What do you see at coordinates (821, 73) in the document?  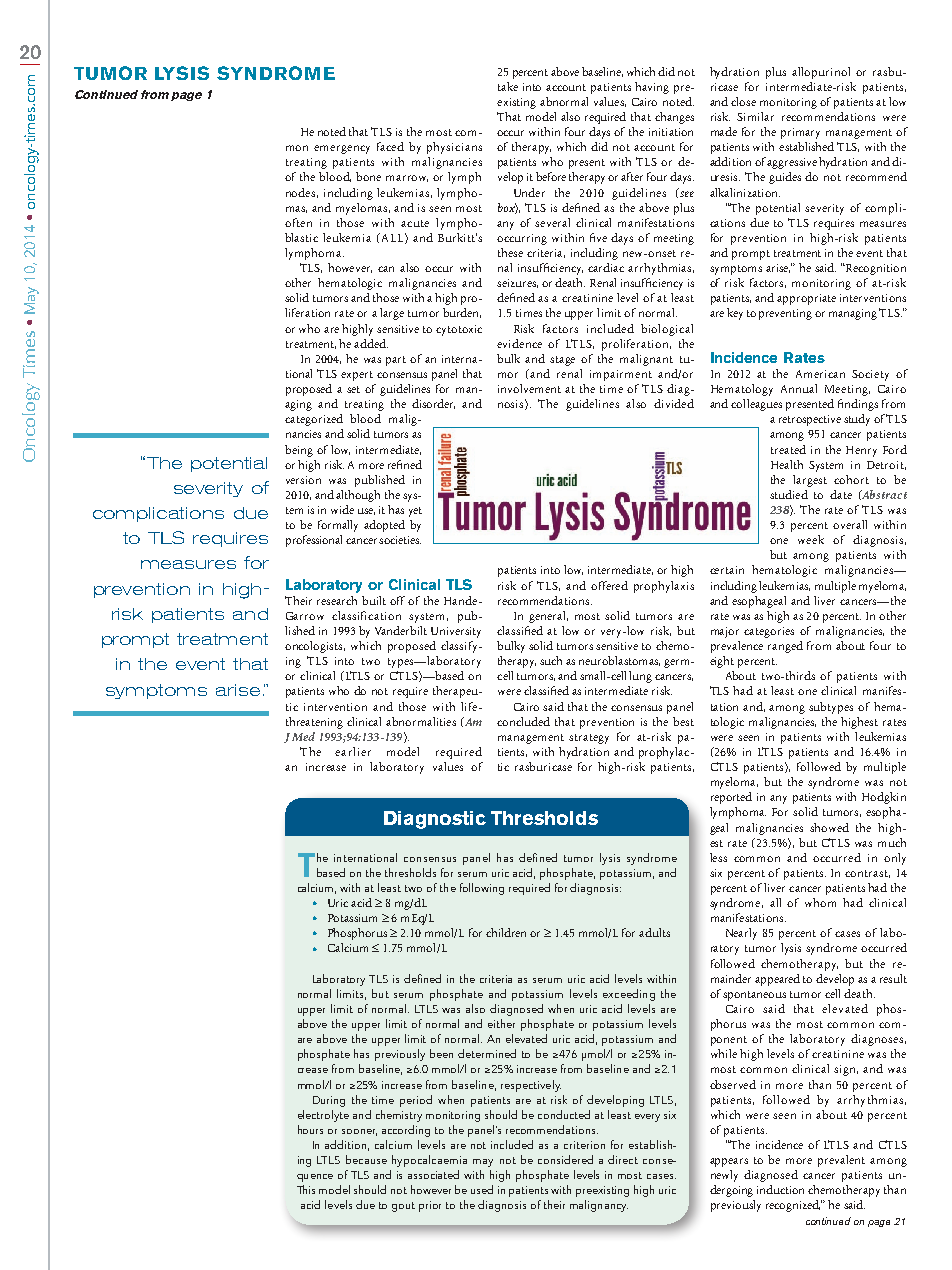 I see `allopurinol` at bounding box center [821, 73].
